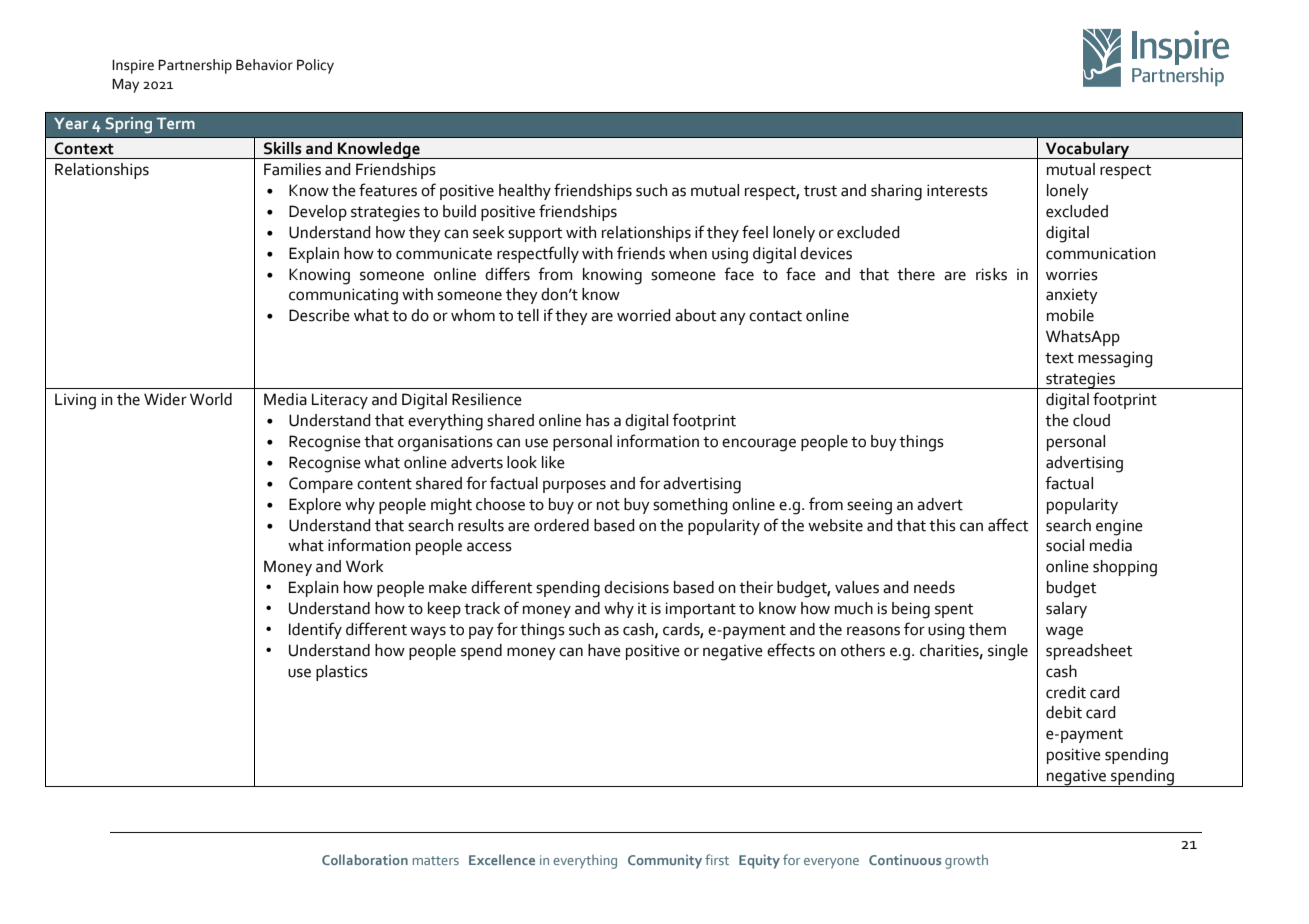  Describe the element at coordinates (507, 274) in the document. I see `differs` at that location.
